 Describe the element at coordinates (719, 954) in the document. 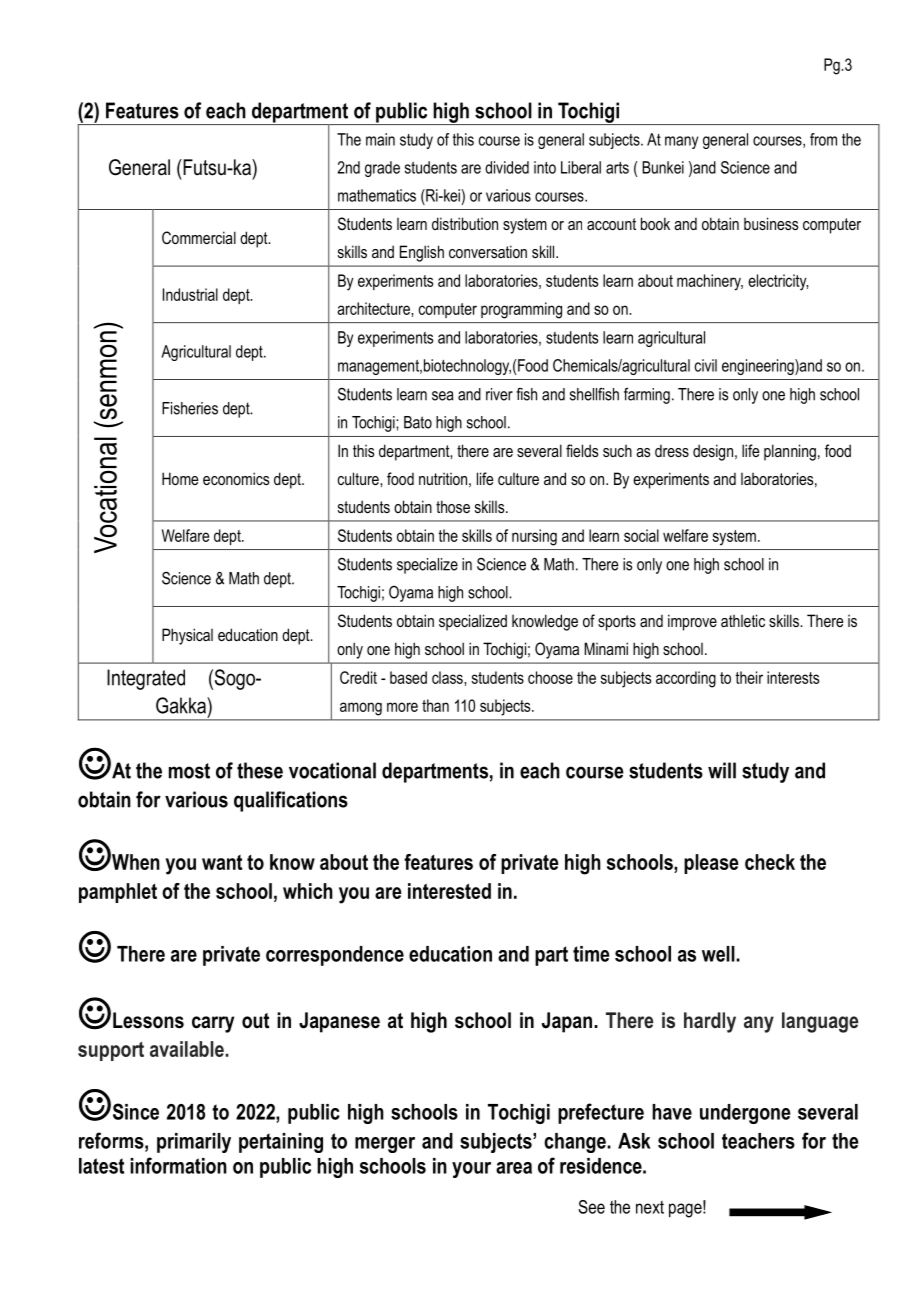

I see `well` at that location.
